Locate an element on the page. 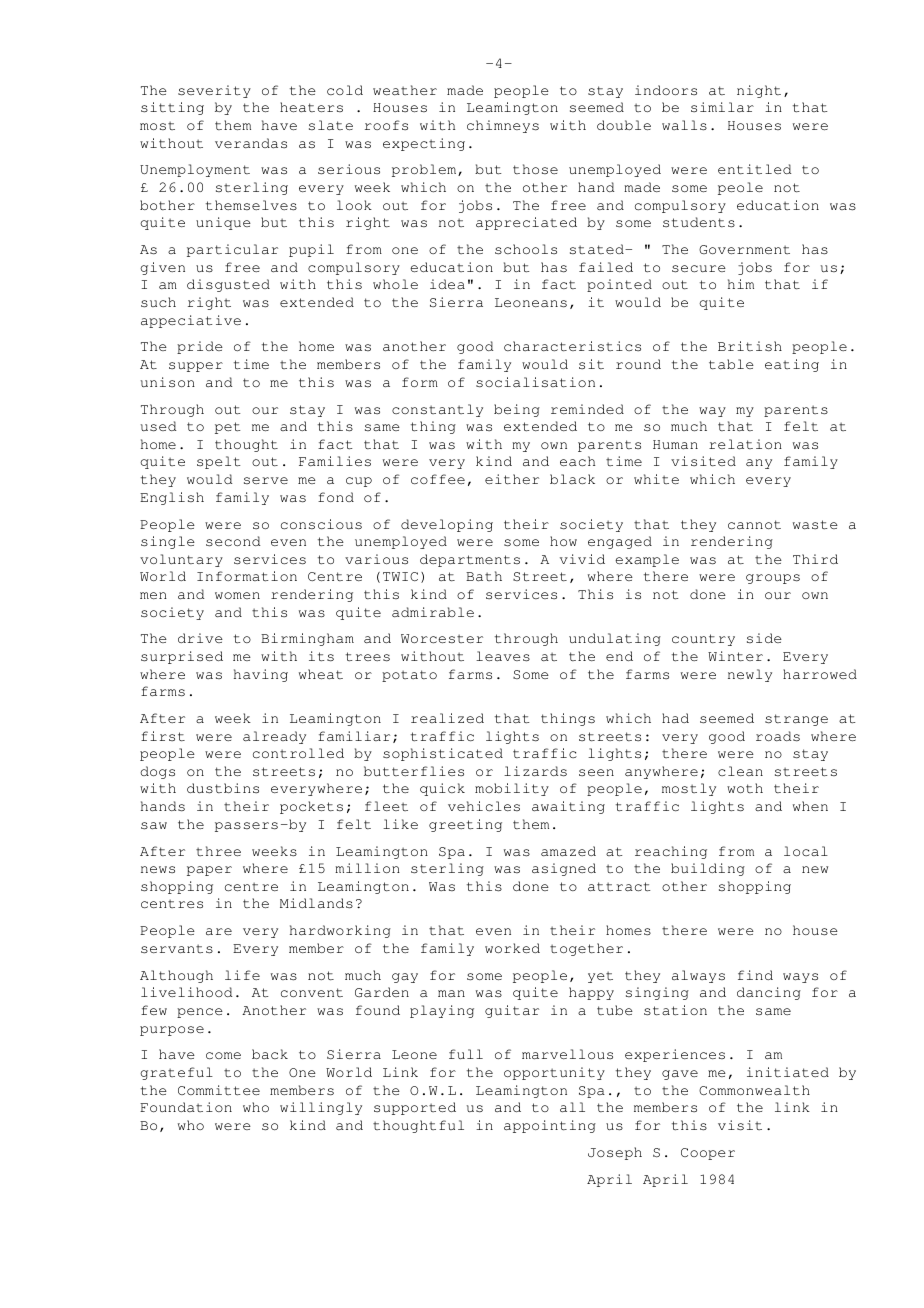  paper is located at coordinates (209, 871).
